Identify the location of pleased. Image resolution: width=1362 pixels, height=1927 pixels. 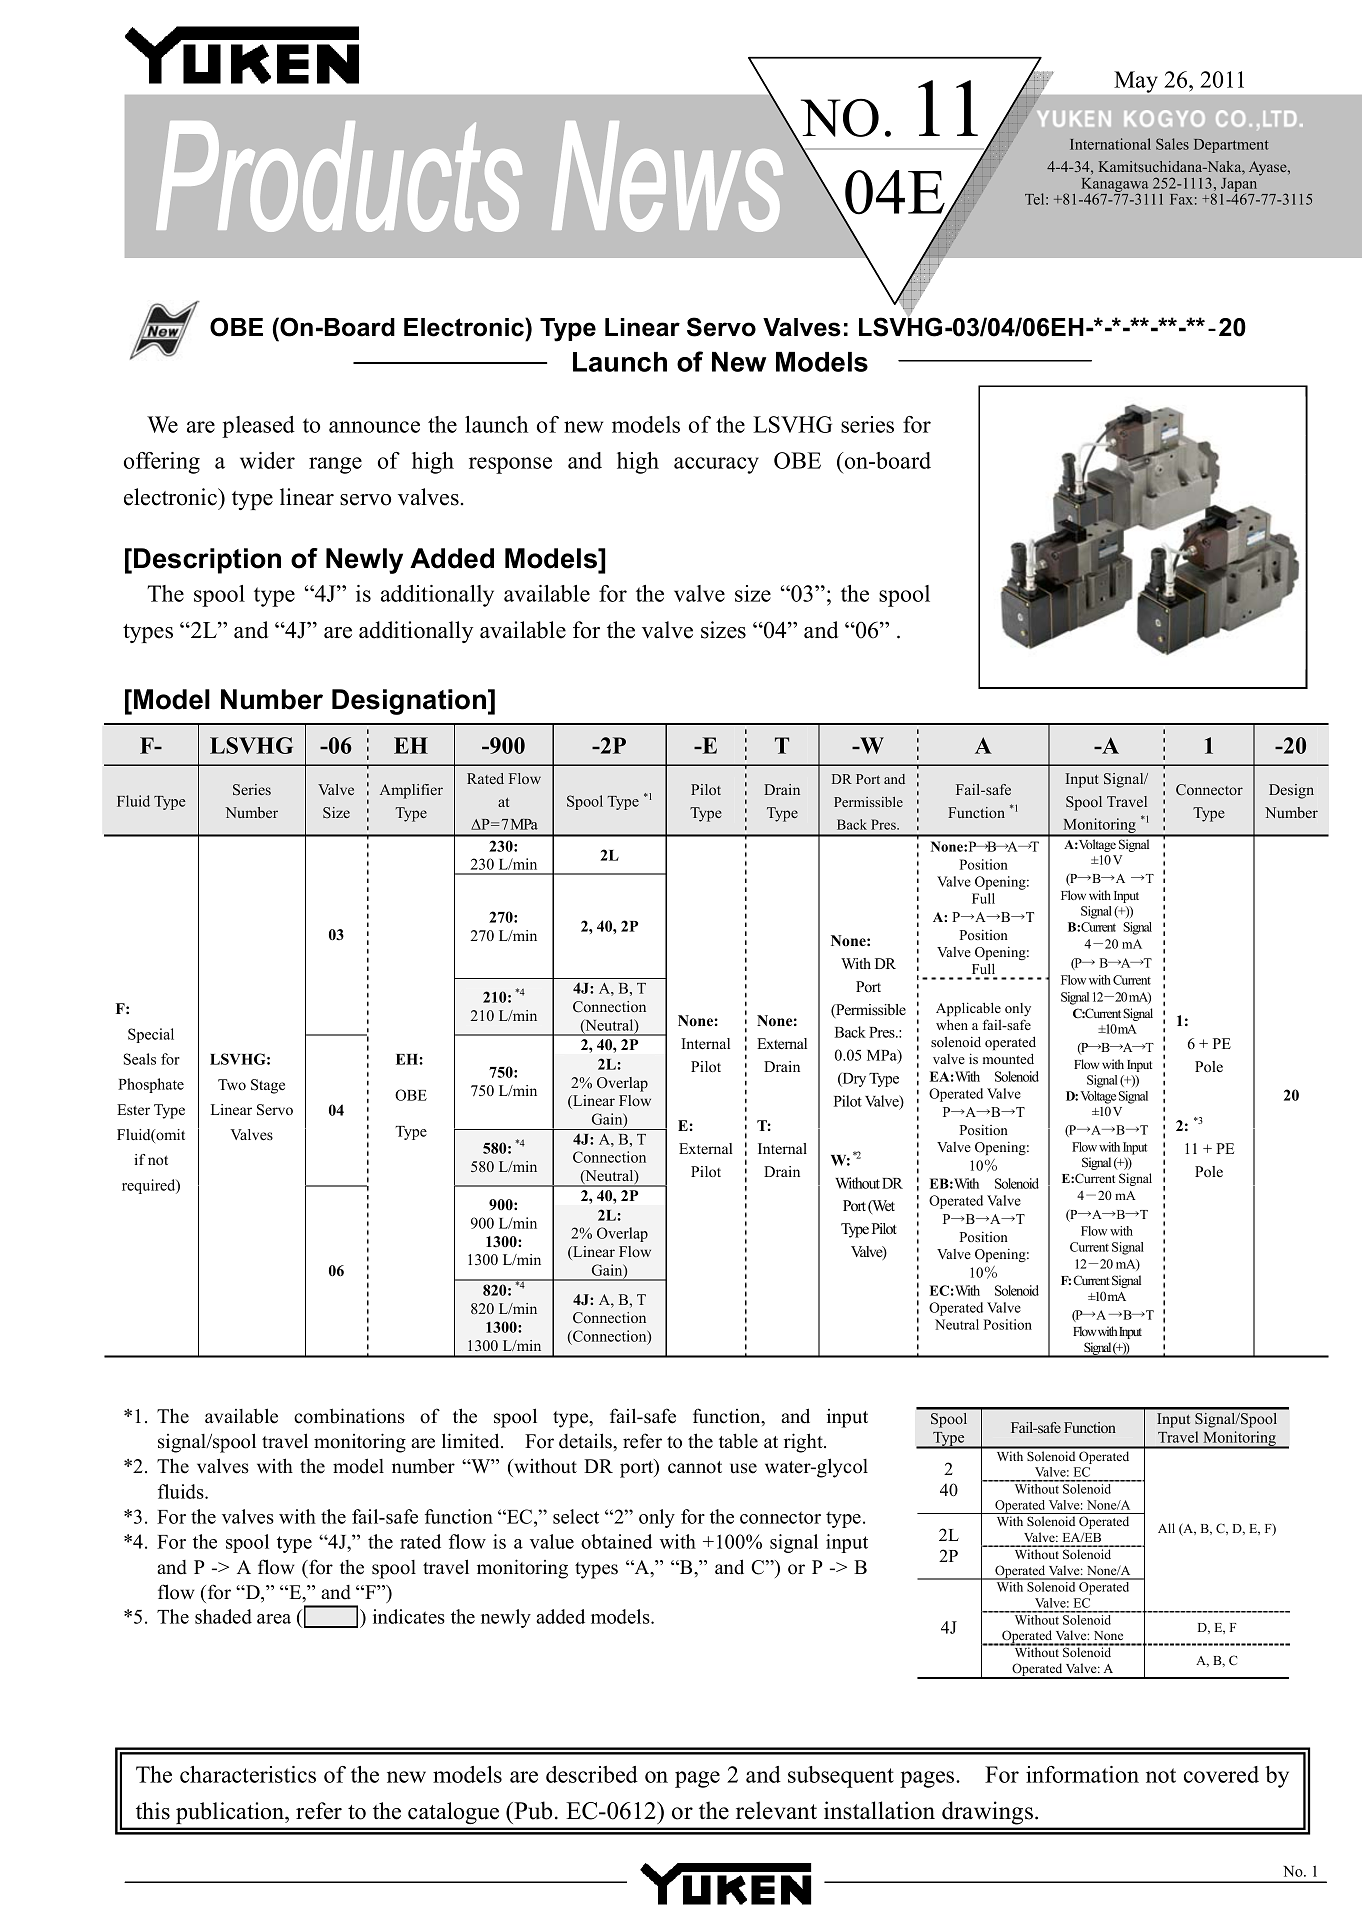
(258, 427).
